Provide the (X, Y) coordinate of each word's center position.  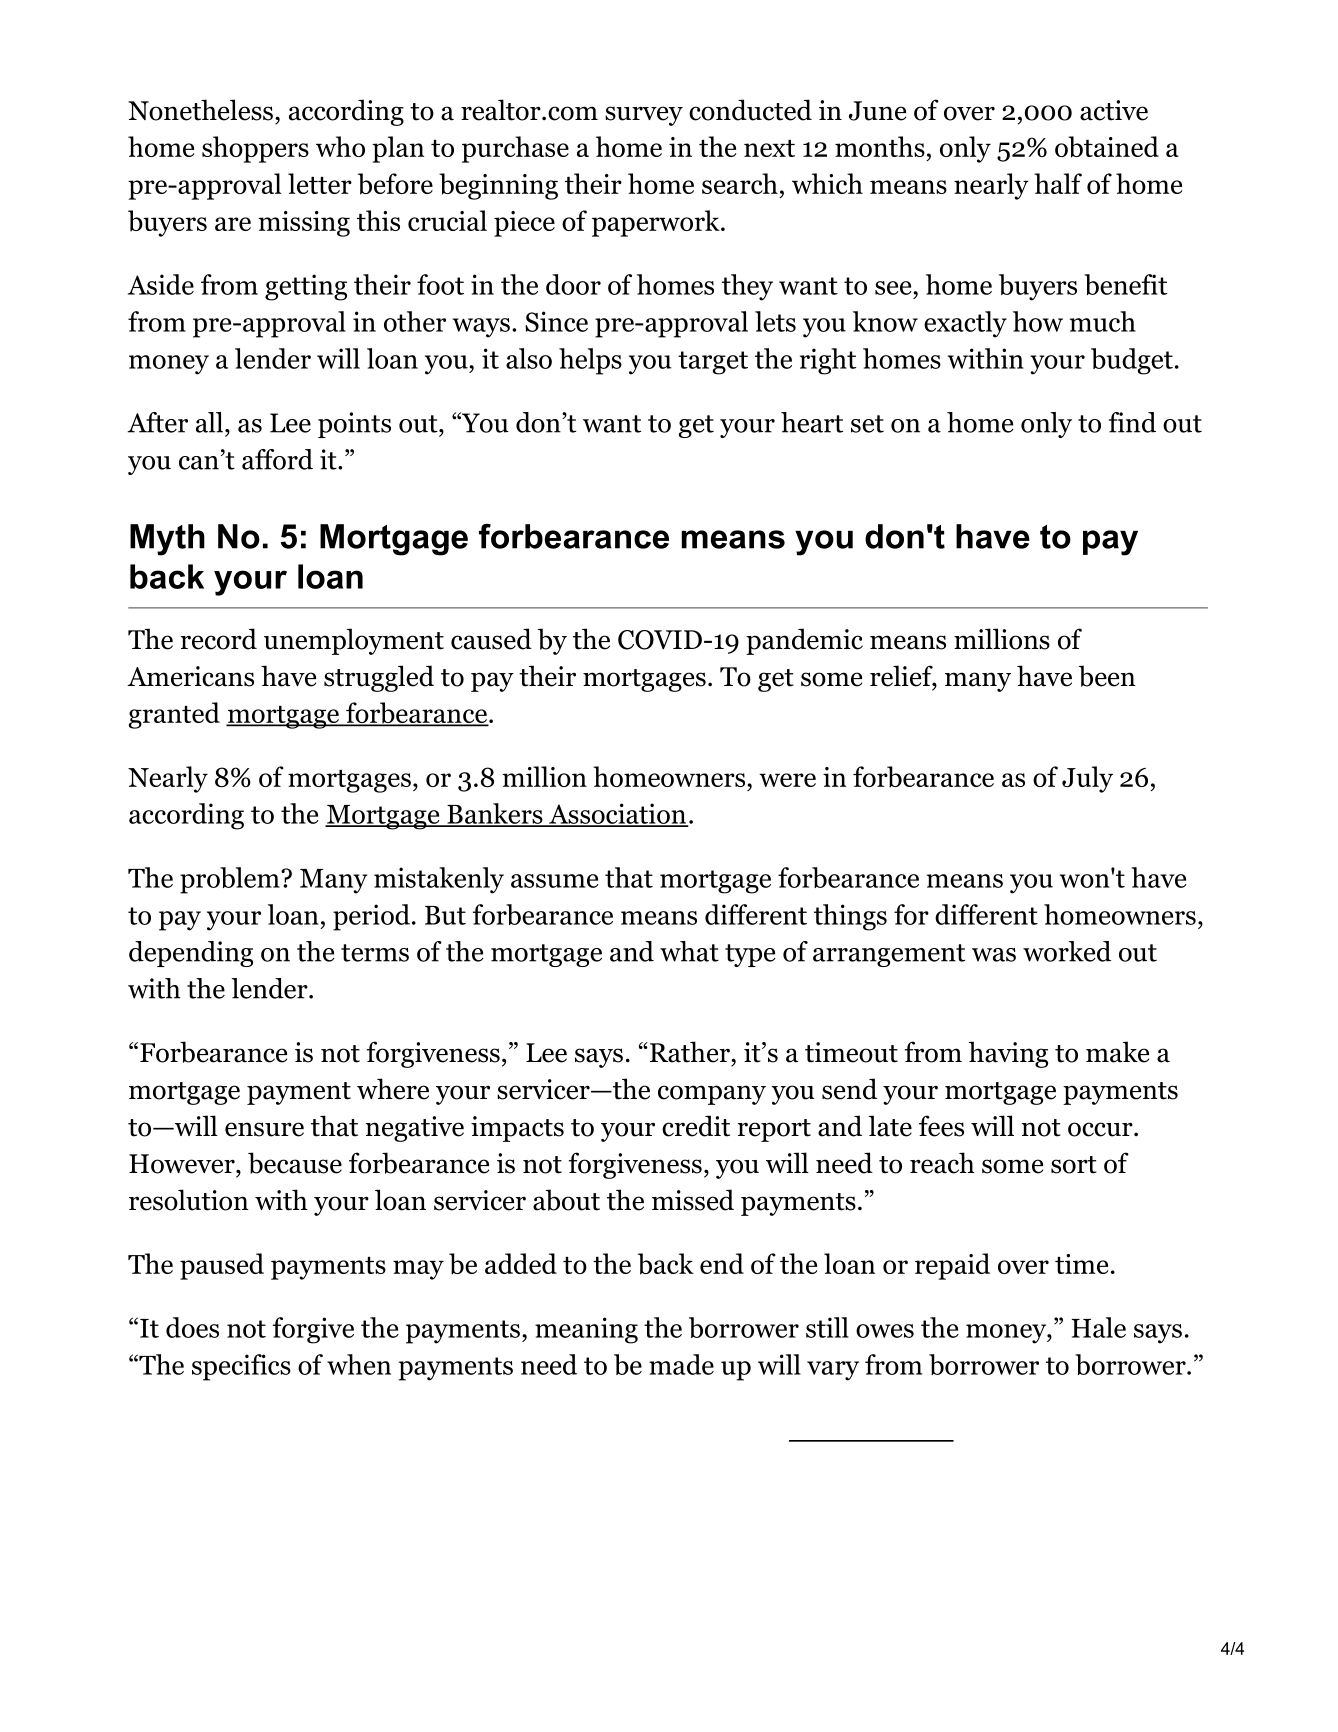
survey (644, 116)
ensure (264, 1129)
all (209, 422)
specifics (241, 1367)
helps (590, 361)
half (1058, 183)
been (1107, 676)
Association (617, 814)
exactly (965, 324)
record (219, 639)
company (712, 1095)
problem (231, 880)
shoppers (255, 149)
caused (491, 639)
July (1087, 779)
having (1008, 1054)
